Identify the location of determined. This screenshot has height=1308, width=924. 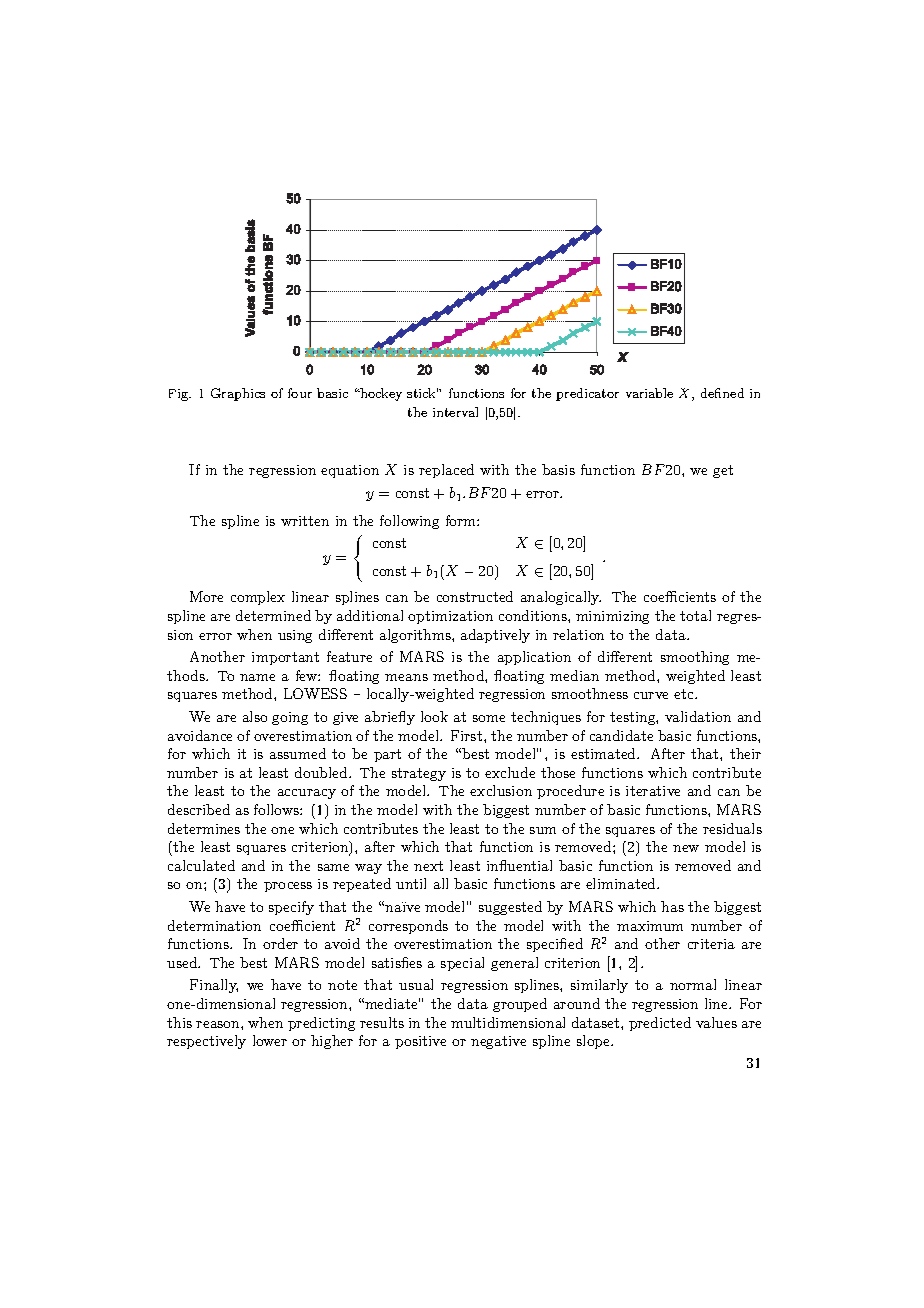
(273, 615).
